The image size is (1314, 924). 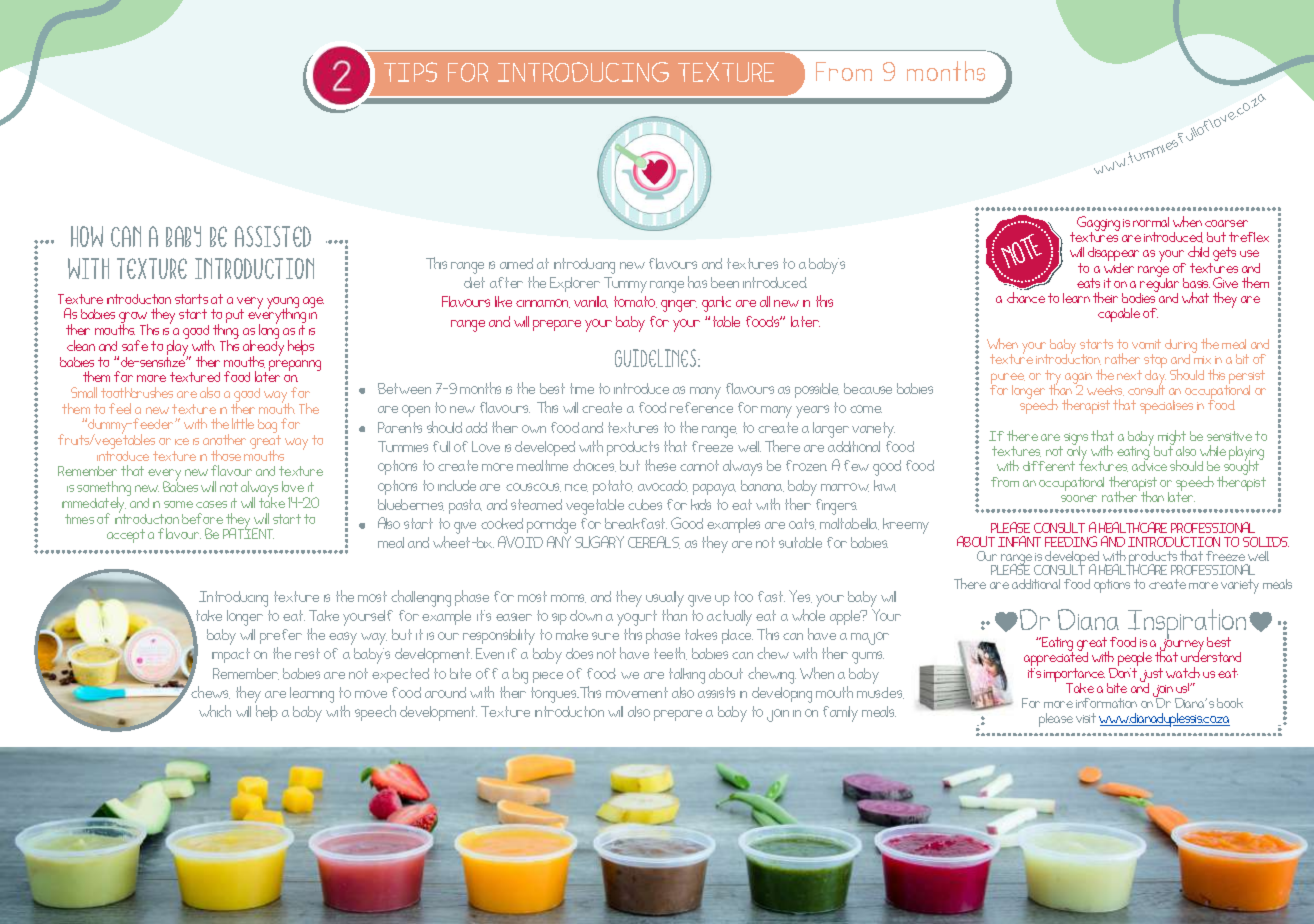 What do you see at coordinates (215, 711) in the screenshot?
I see `which` at bounding box center [215, 711].
